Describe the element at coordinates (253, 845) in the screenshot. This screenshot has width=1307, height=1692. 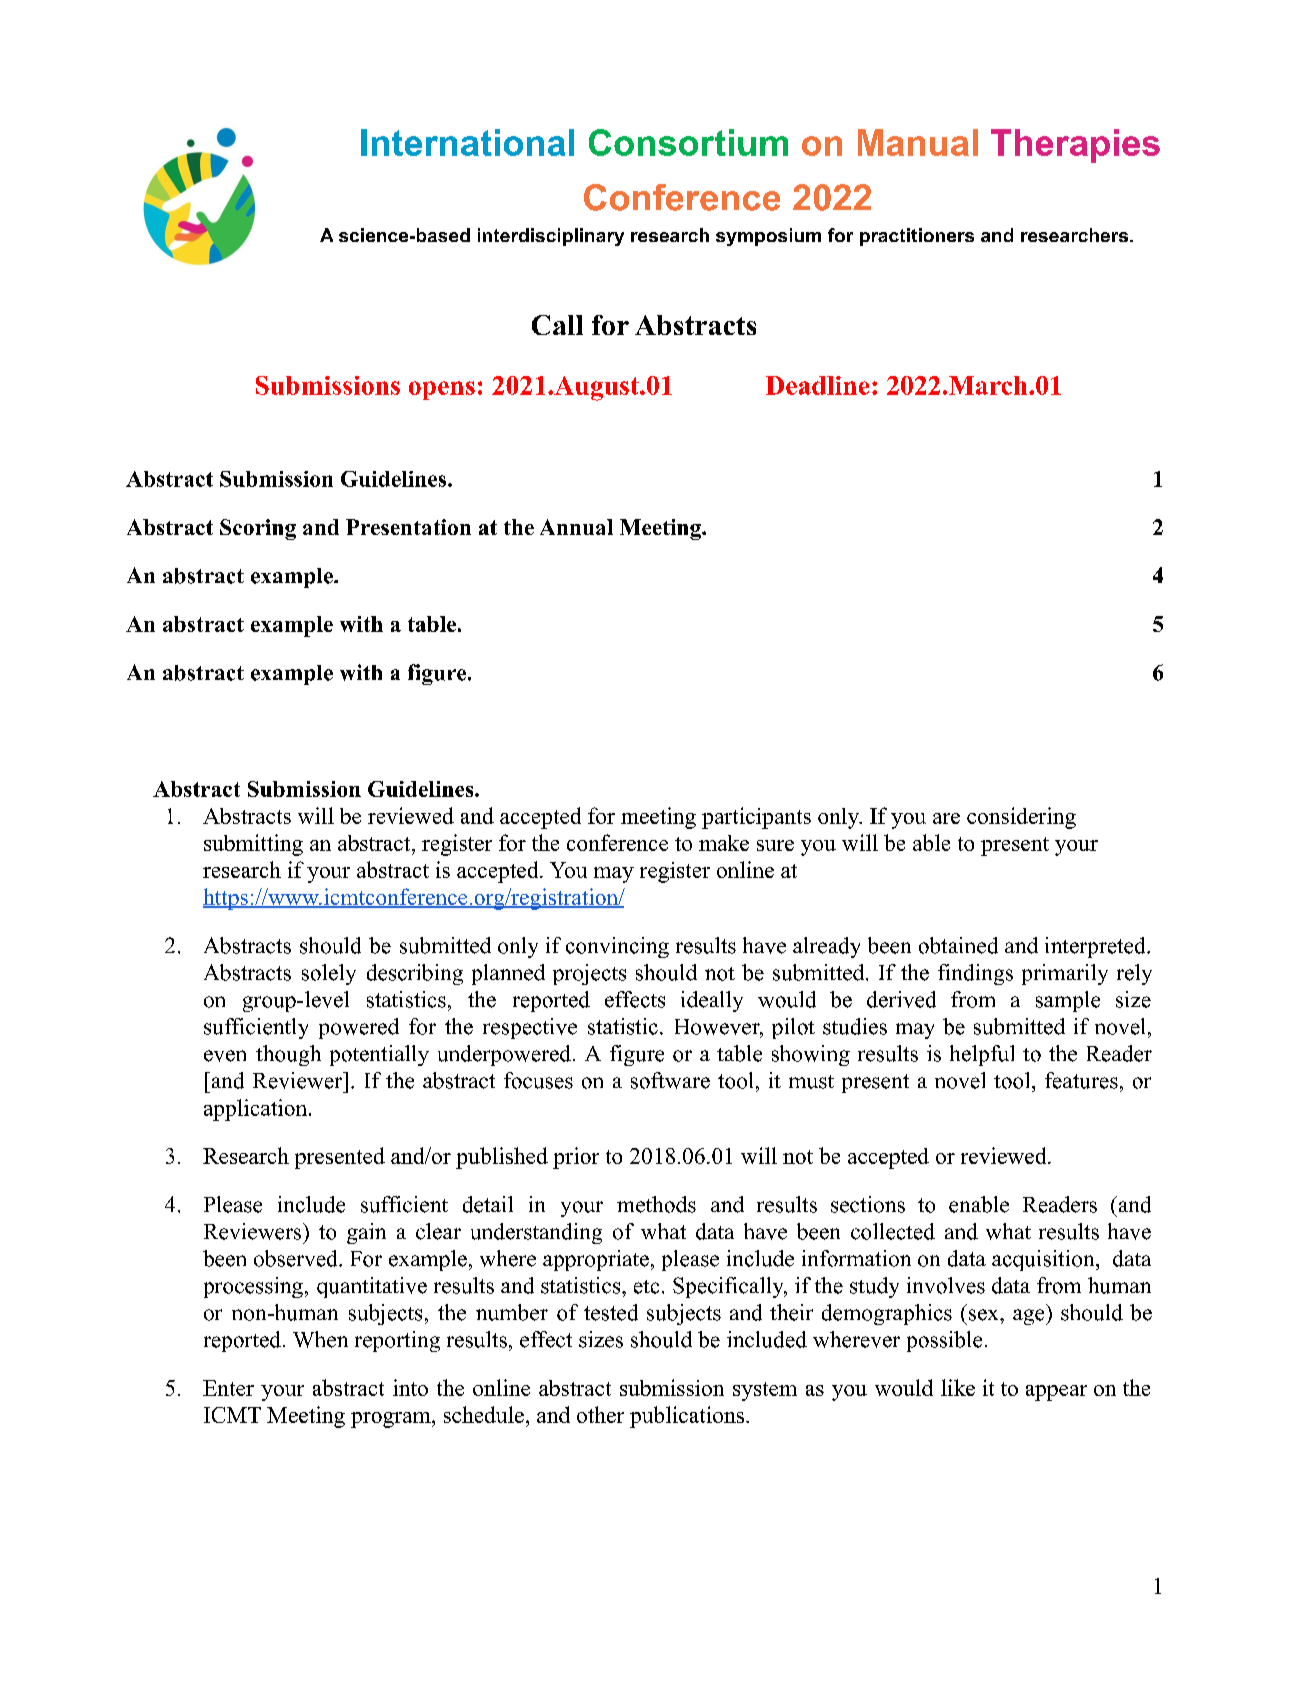
I see `submitting` at that location.
